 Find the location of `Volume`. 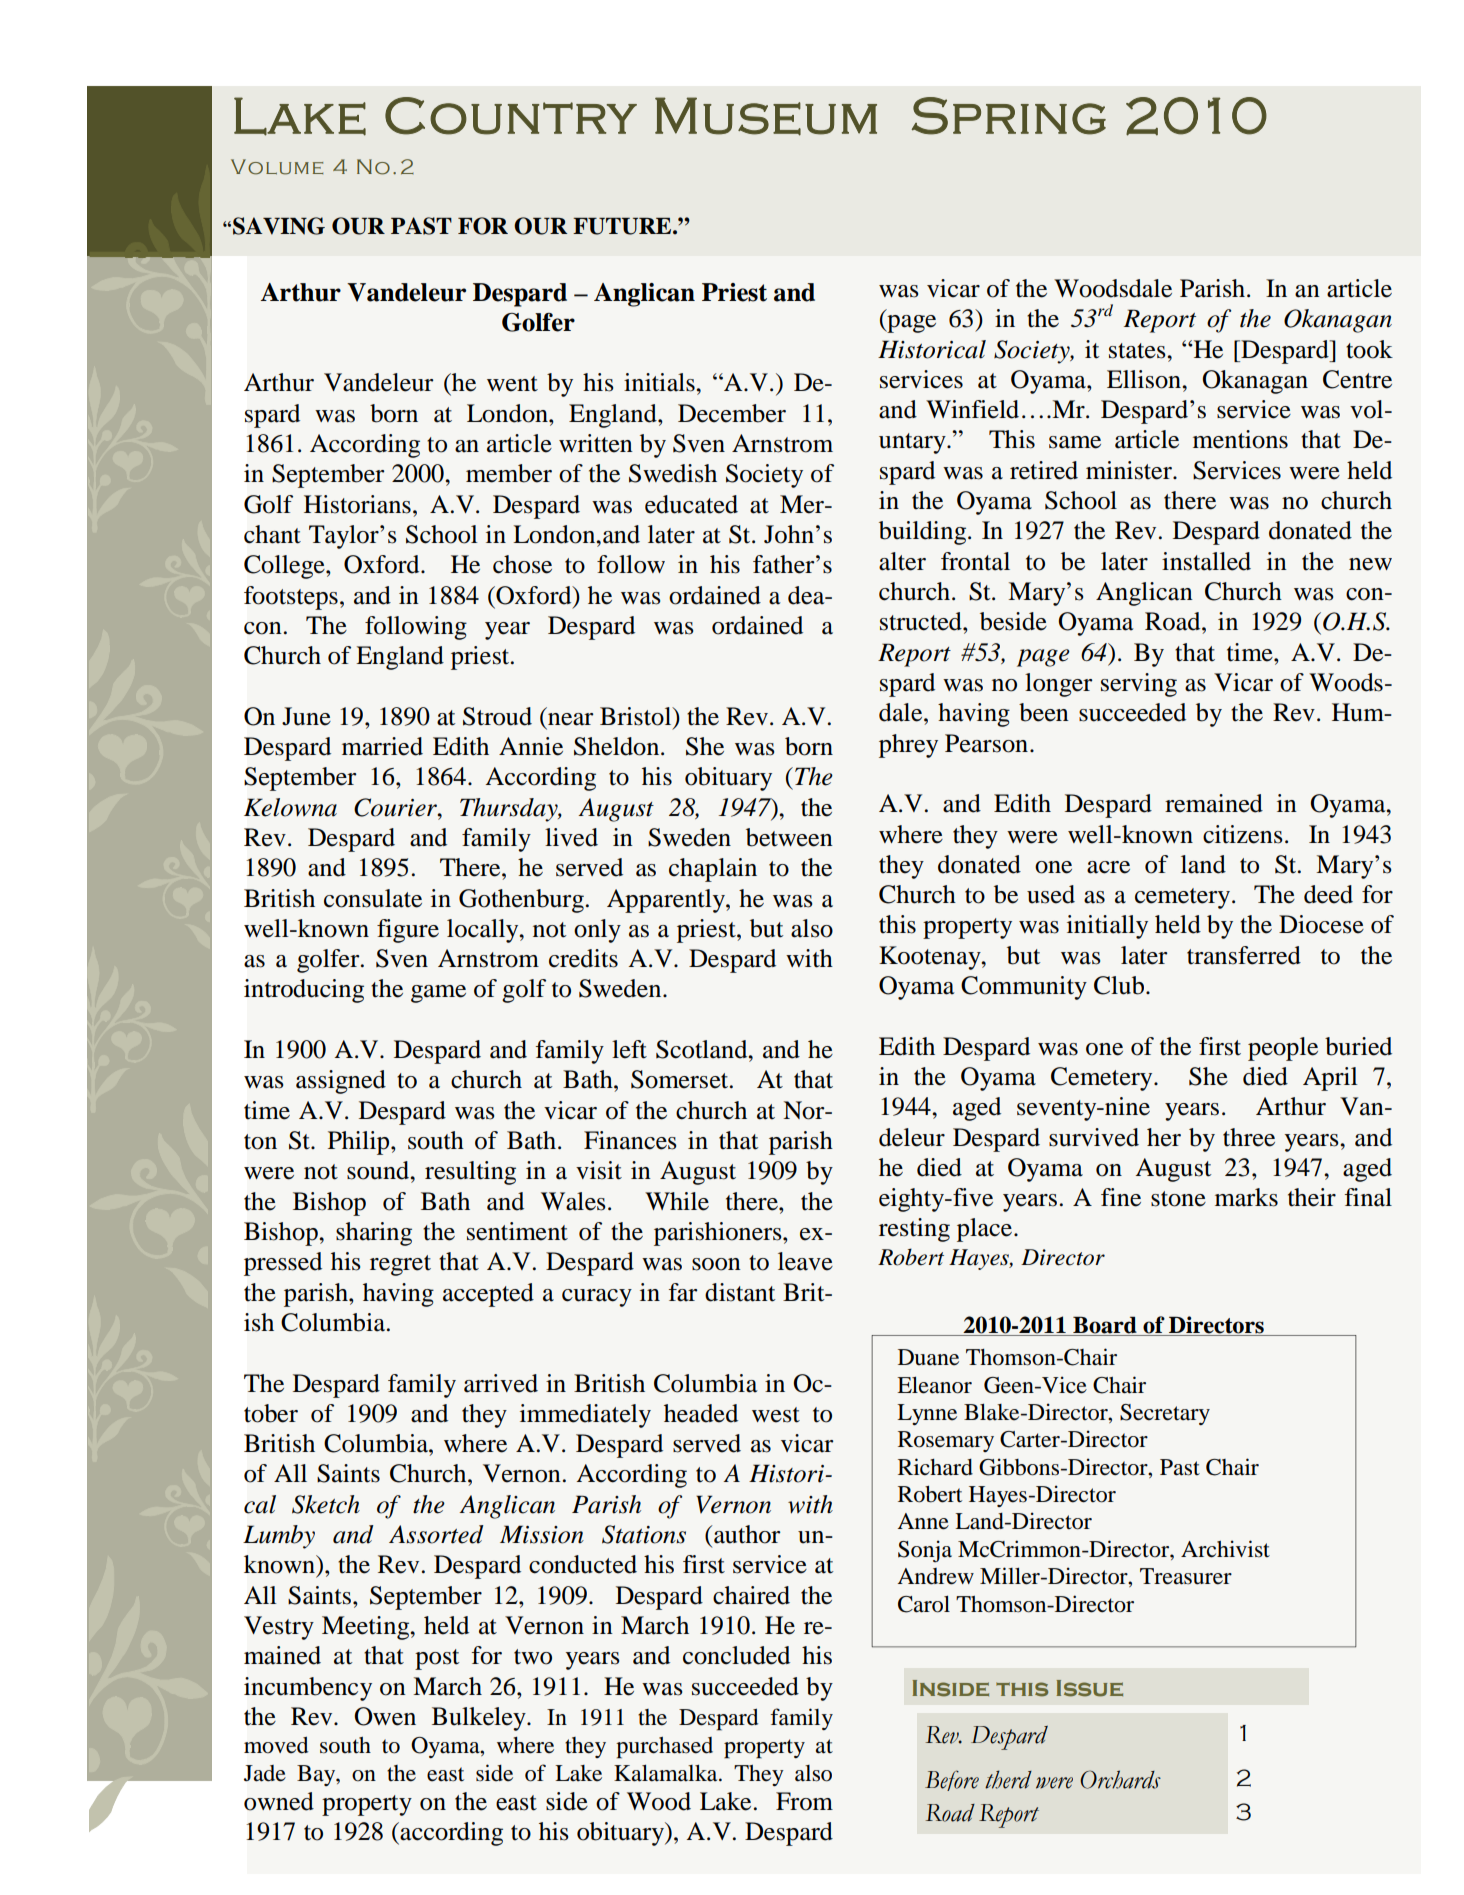

Volume is located at coordinates (277, 167).
